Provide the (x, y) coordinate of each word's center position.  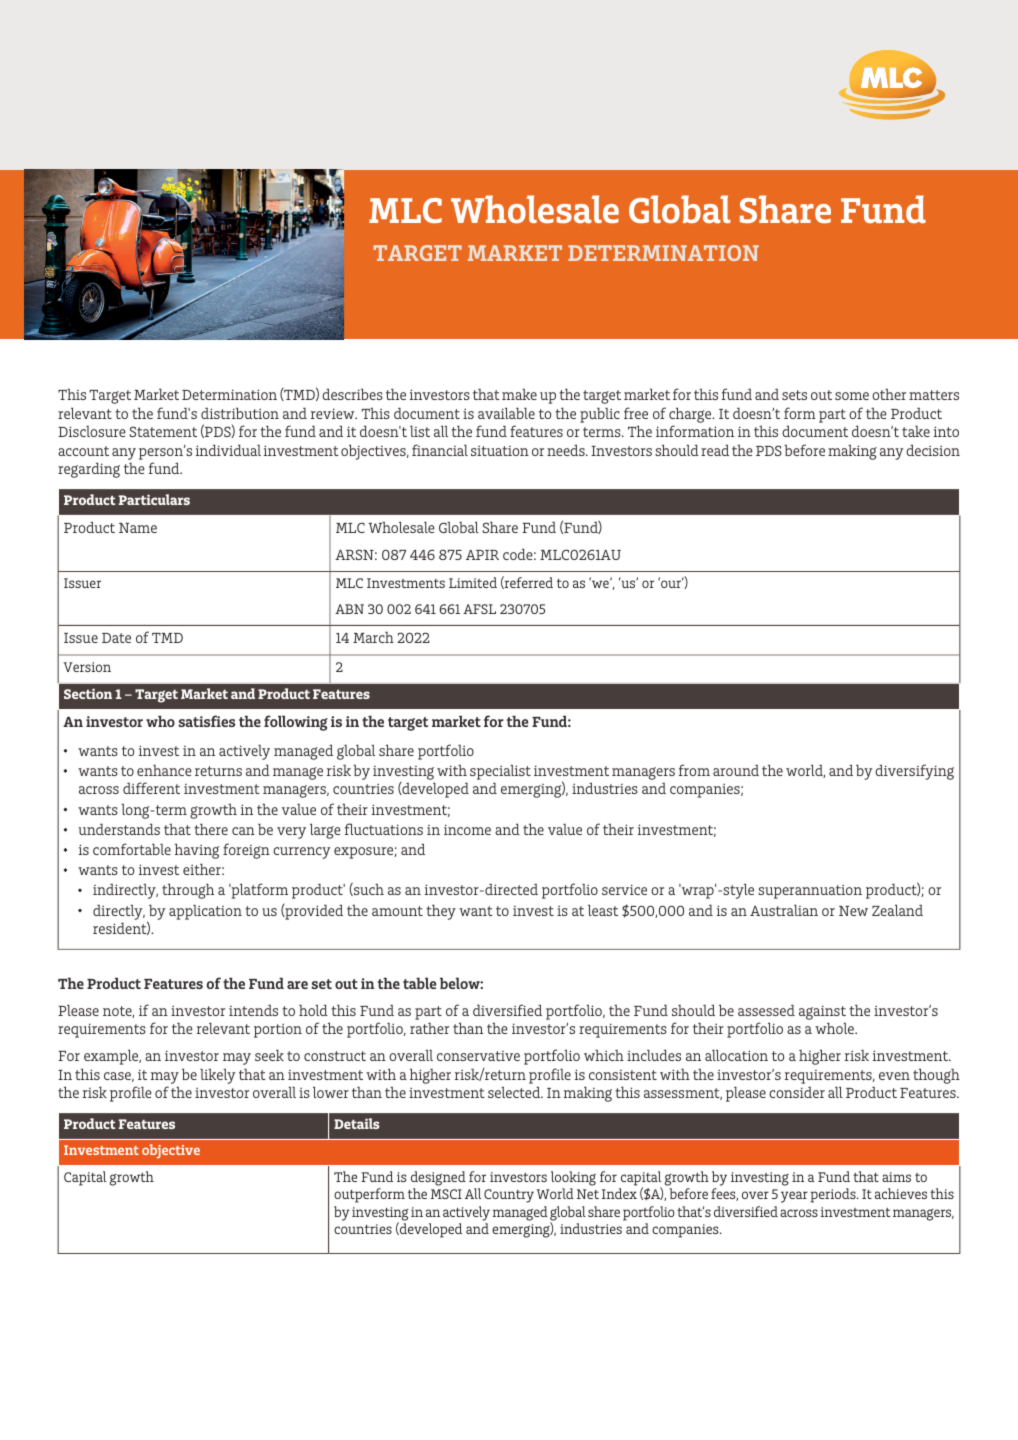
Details (357, 1123)
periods (834, 1195)
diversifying (914, 772)
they (441, 912)
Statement (163, 431)
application (205, 912)
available (506, 413)
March (373, 637)
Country (509, 1196)
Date (116, 638)
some (852, 396)
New (853, 911)
